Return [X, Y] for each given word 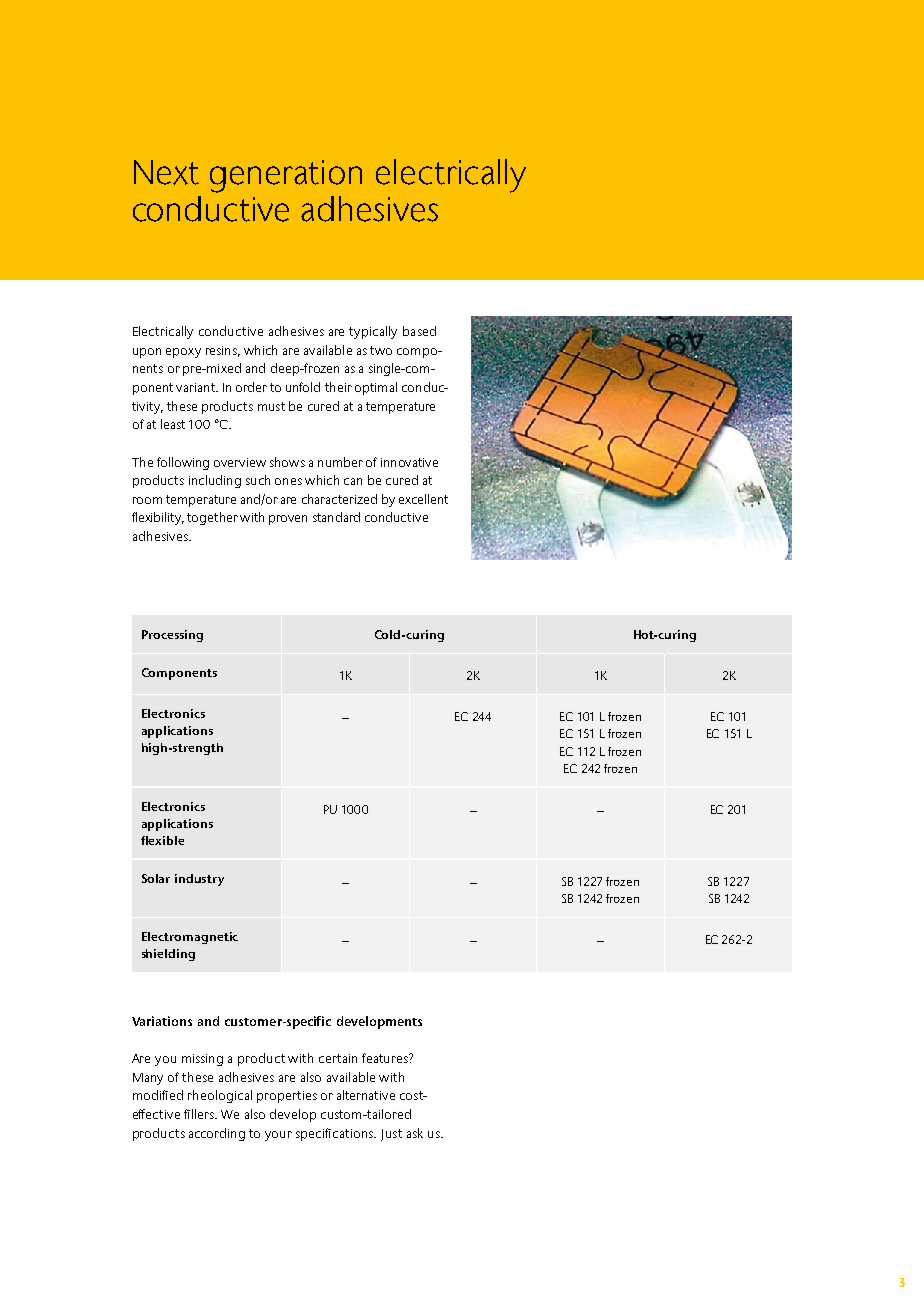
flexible [162, 840]
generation [286, 176]
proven [288, 520]
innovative [409, 462]
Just [391, 1135]
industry [199, 880]
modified [158, 1095]
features [386, 1058]
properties [287, 1097]
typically [373, 332]
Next [166, 172]
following [183, 463]
